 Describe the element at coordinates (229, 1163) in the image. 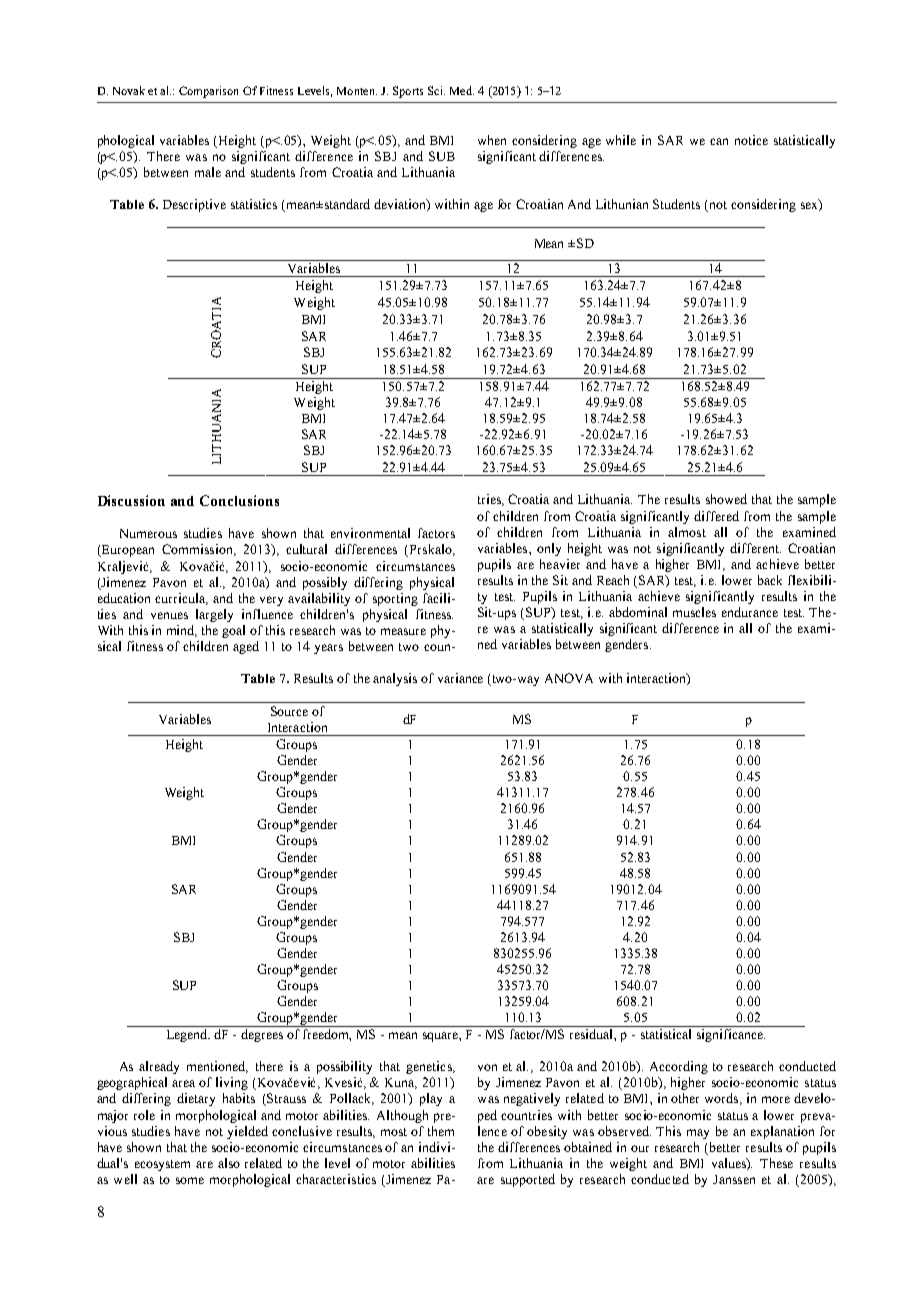

I see `also` at that location.
